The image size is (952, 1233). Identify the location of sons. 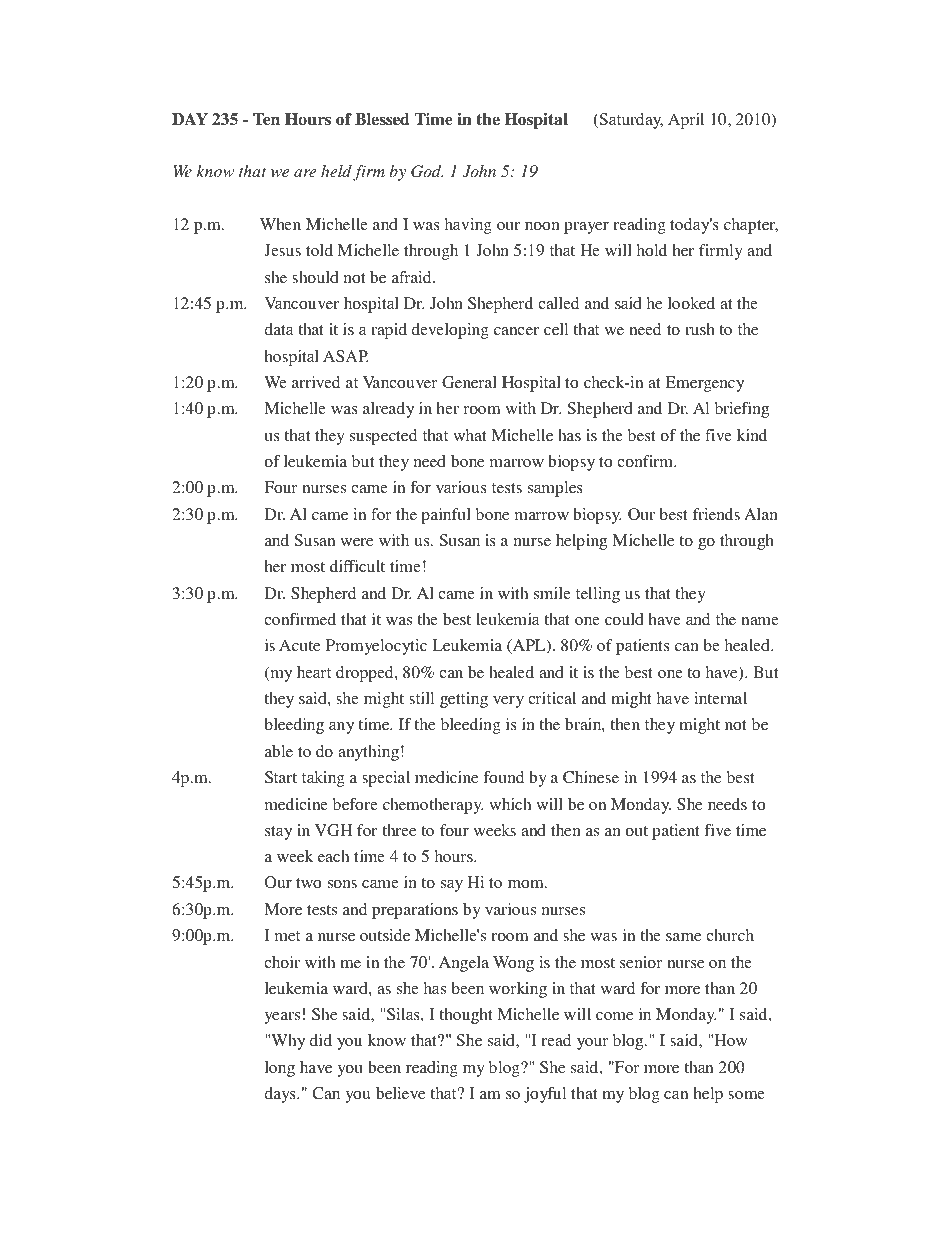
(342, 884).
